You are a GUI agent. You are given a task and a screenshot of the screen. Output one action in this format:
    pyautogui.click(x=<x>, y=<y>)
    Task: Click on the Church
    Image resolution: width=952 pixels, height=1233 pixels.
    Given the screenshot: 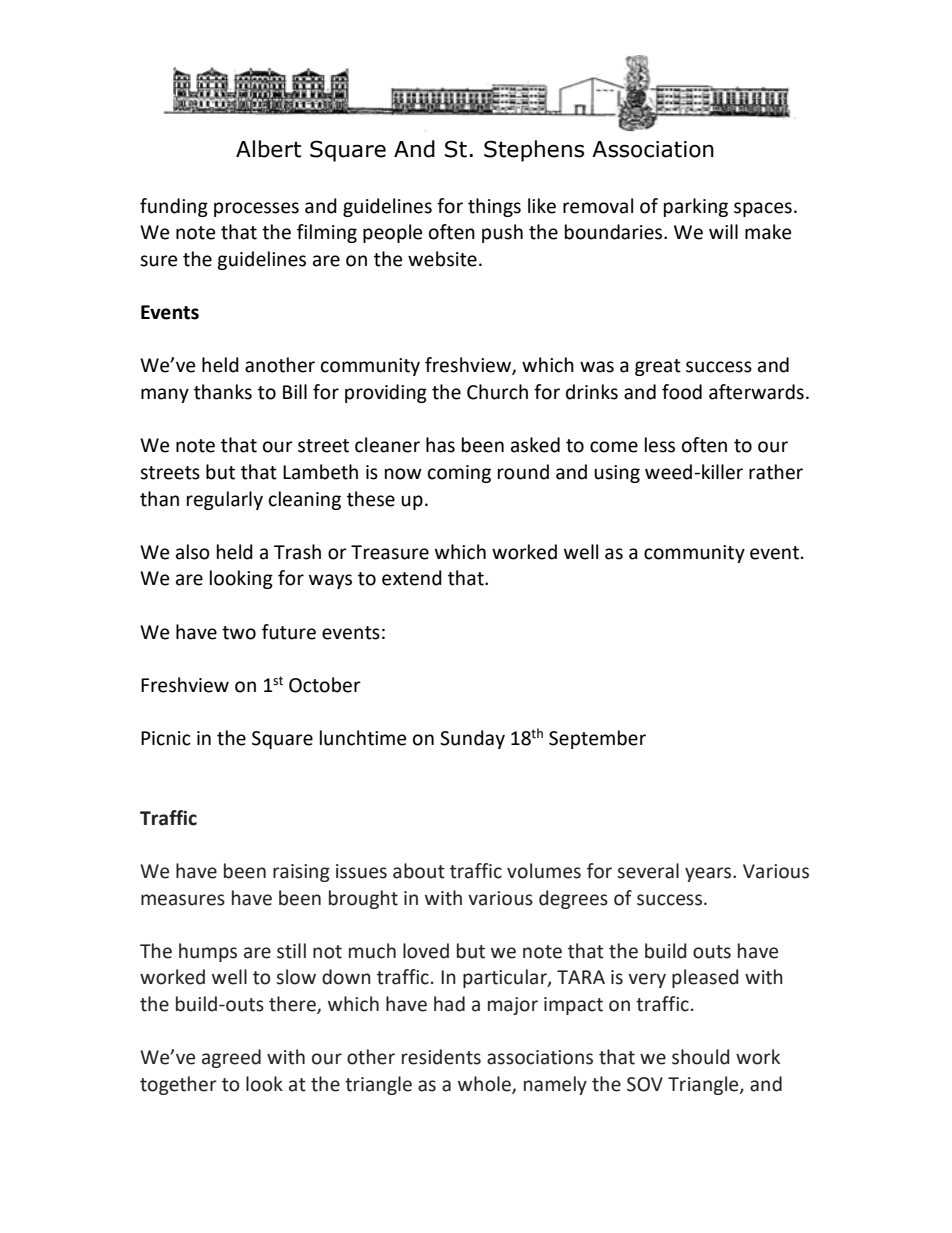 What is the action you would take?
    pyautogui.click(x=497, y=392)
